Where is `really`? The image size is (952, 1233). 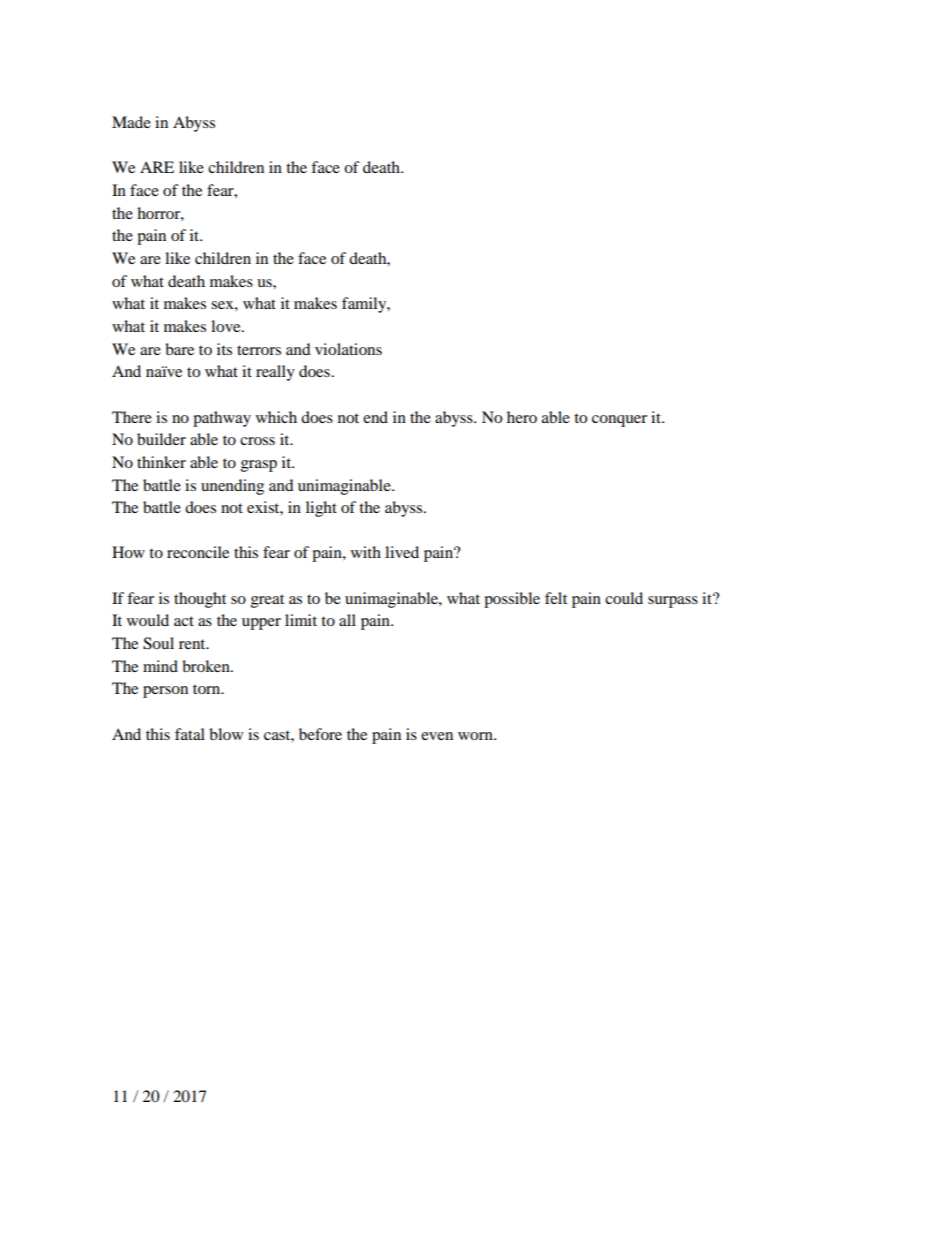 really is located at coordinates (275, 373).
